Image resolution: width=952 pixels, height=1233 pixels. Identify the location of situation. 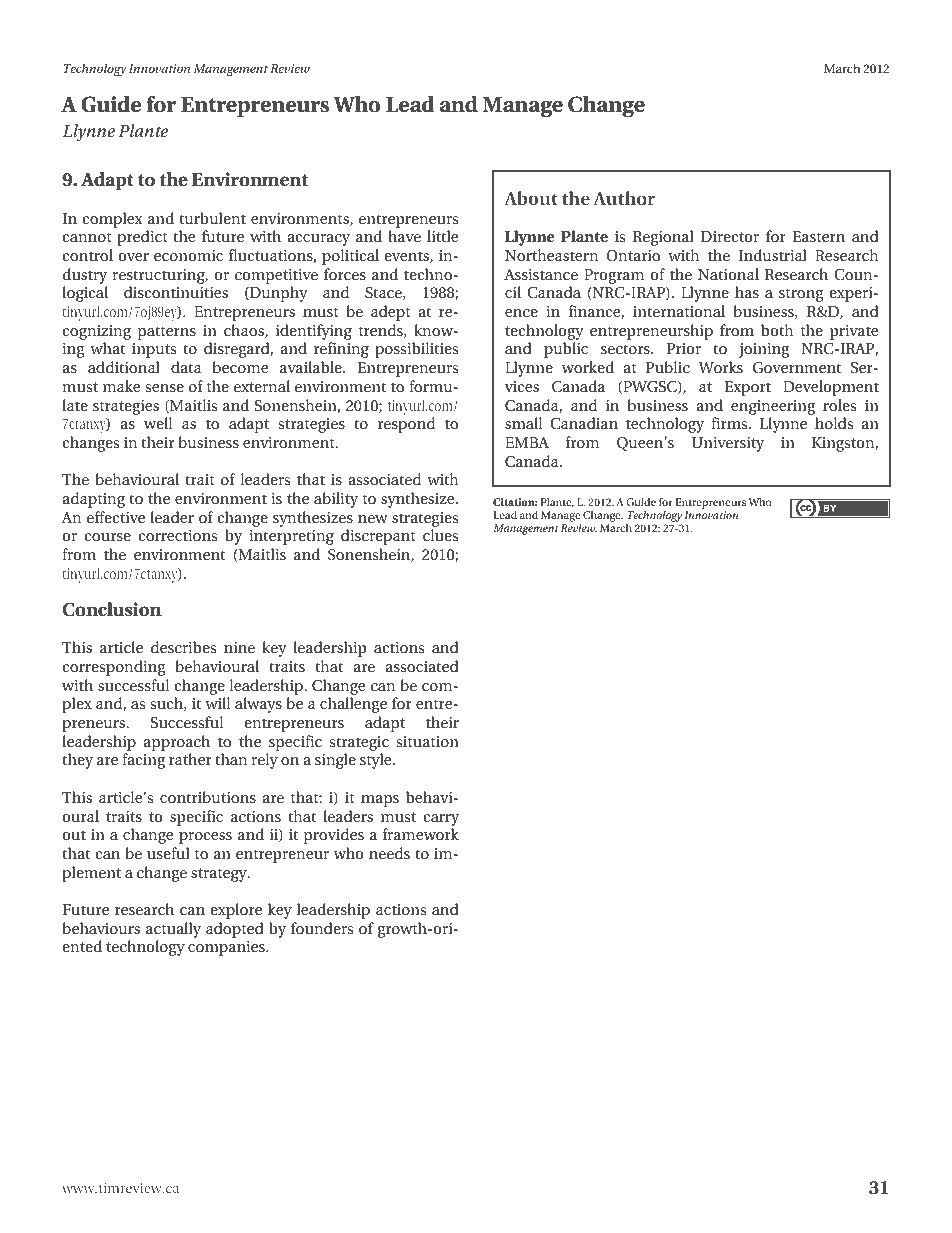
(427, 741).
